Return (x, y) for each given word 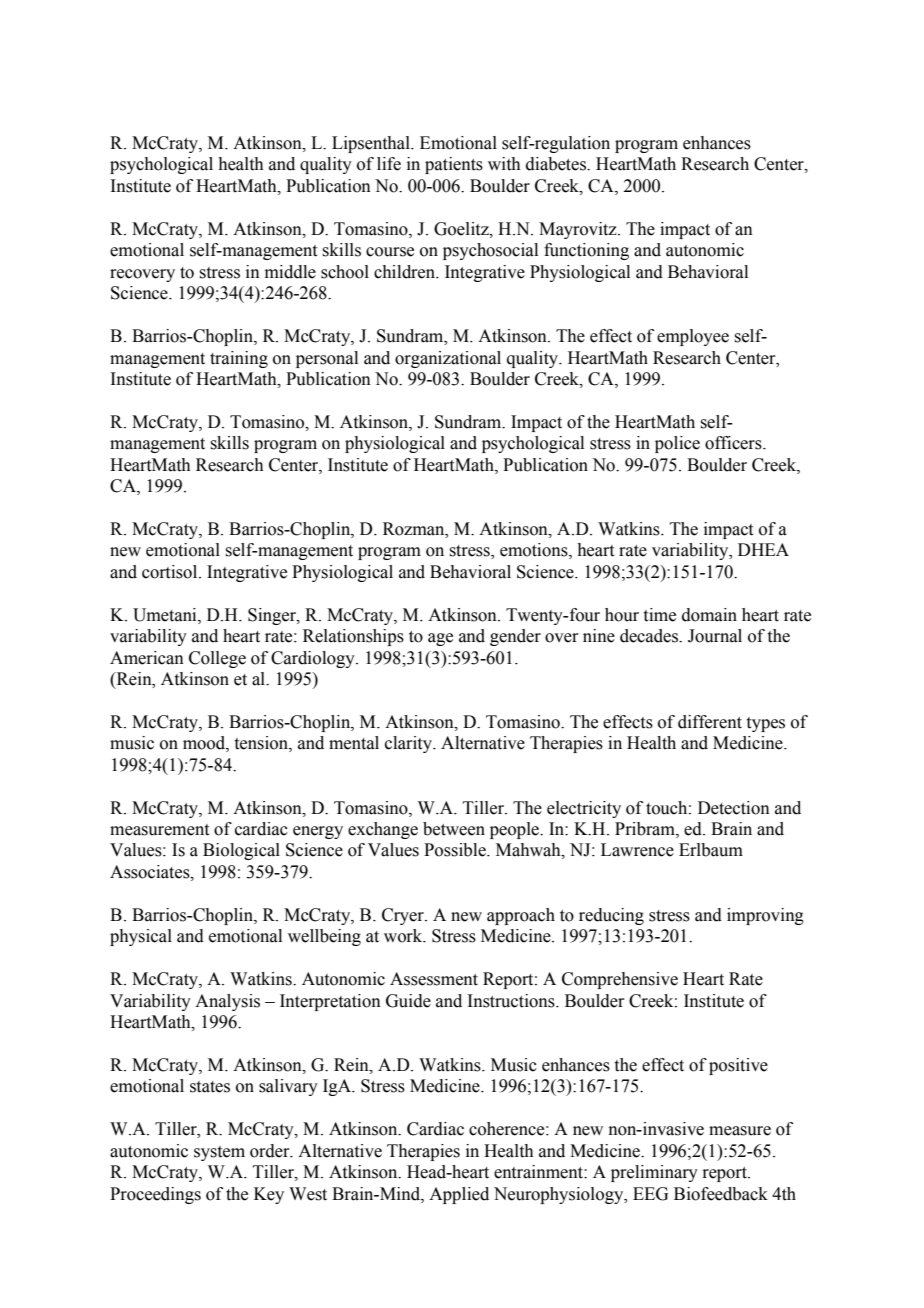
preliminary (654, 1173)
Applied (459, 1195)
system (219, 1153)
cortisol (171, 572)
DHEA (763, 549)
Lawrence (637, 850)
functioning (586, 251)
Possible (456, 850)
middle (290, 272)
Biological (241, 851)
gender (515, 637)
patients (454, 165)
